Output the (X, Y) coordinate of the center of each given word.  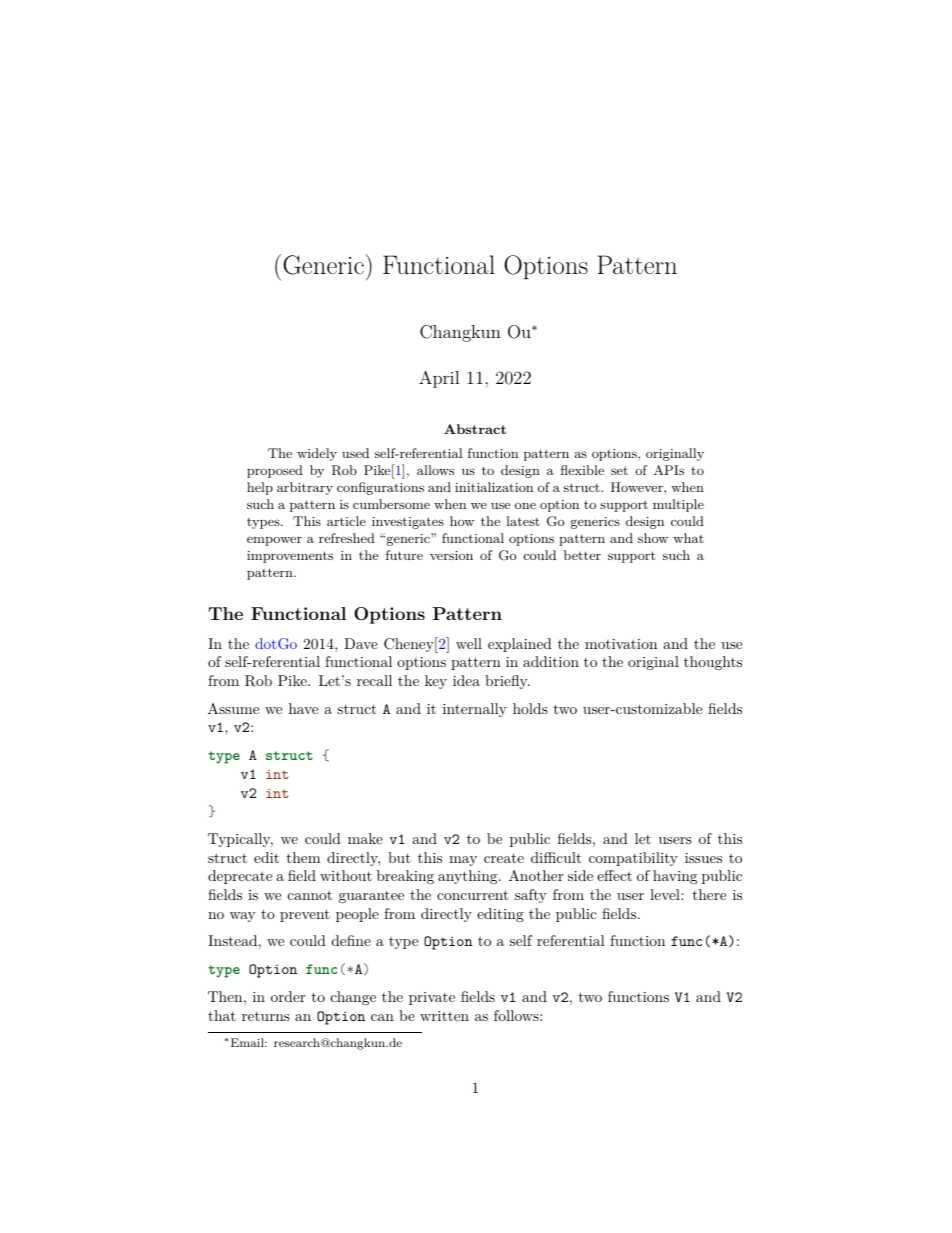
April (439, 379)
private (432, 998)
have (303, 708)
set (619, 470)
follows (517, 1015)
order (288, 996)
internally (475, 710)
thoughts (713, 663)
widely (317, 454)
